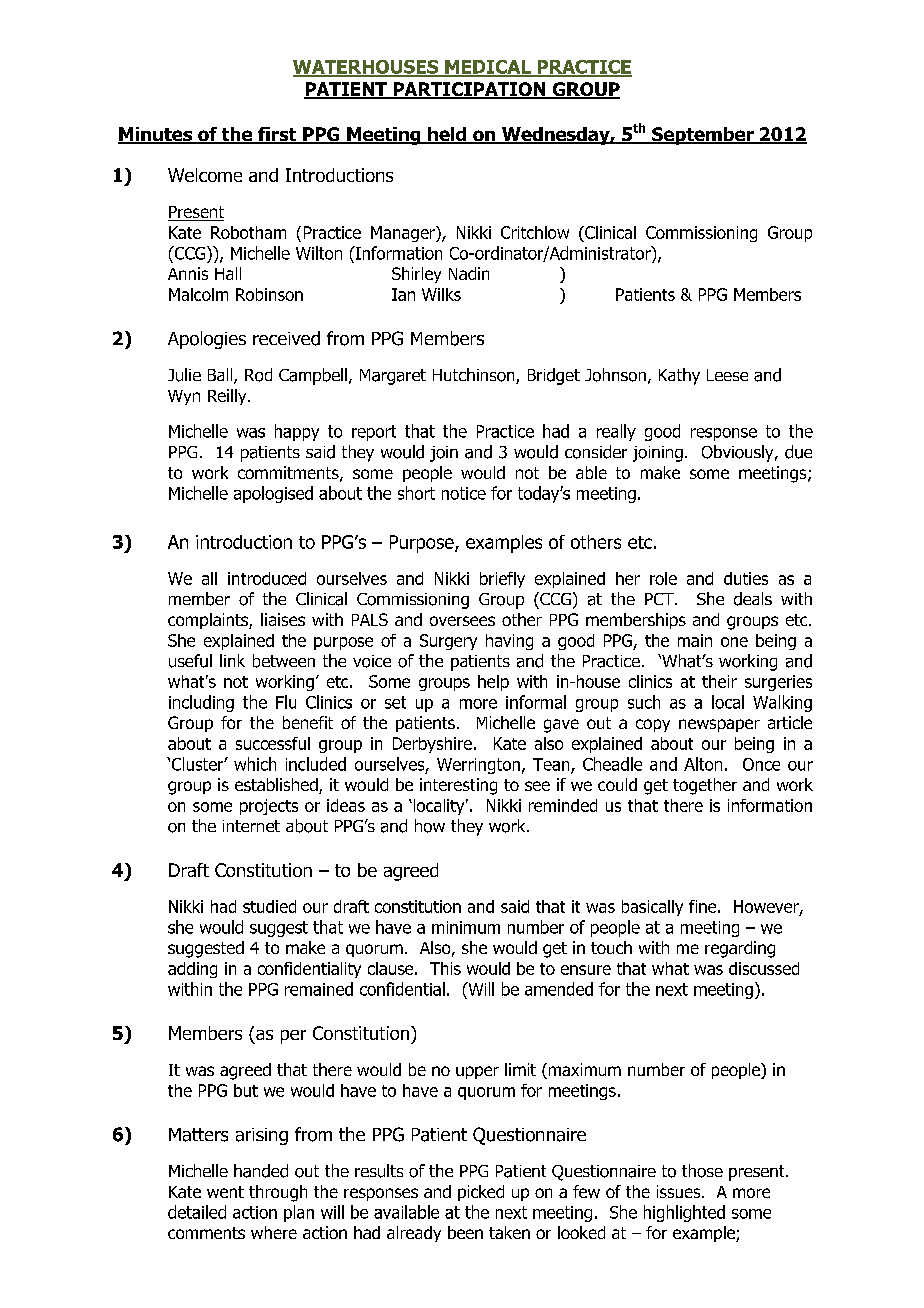 Image resolution: width=924 pixels, height=1308 pixels. Describe the element at coordinates (458, 786) in the screenshot. I see `interesting` at that location.
